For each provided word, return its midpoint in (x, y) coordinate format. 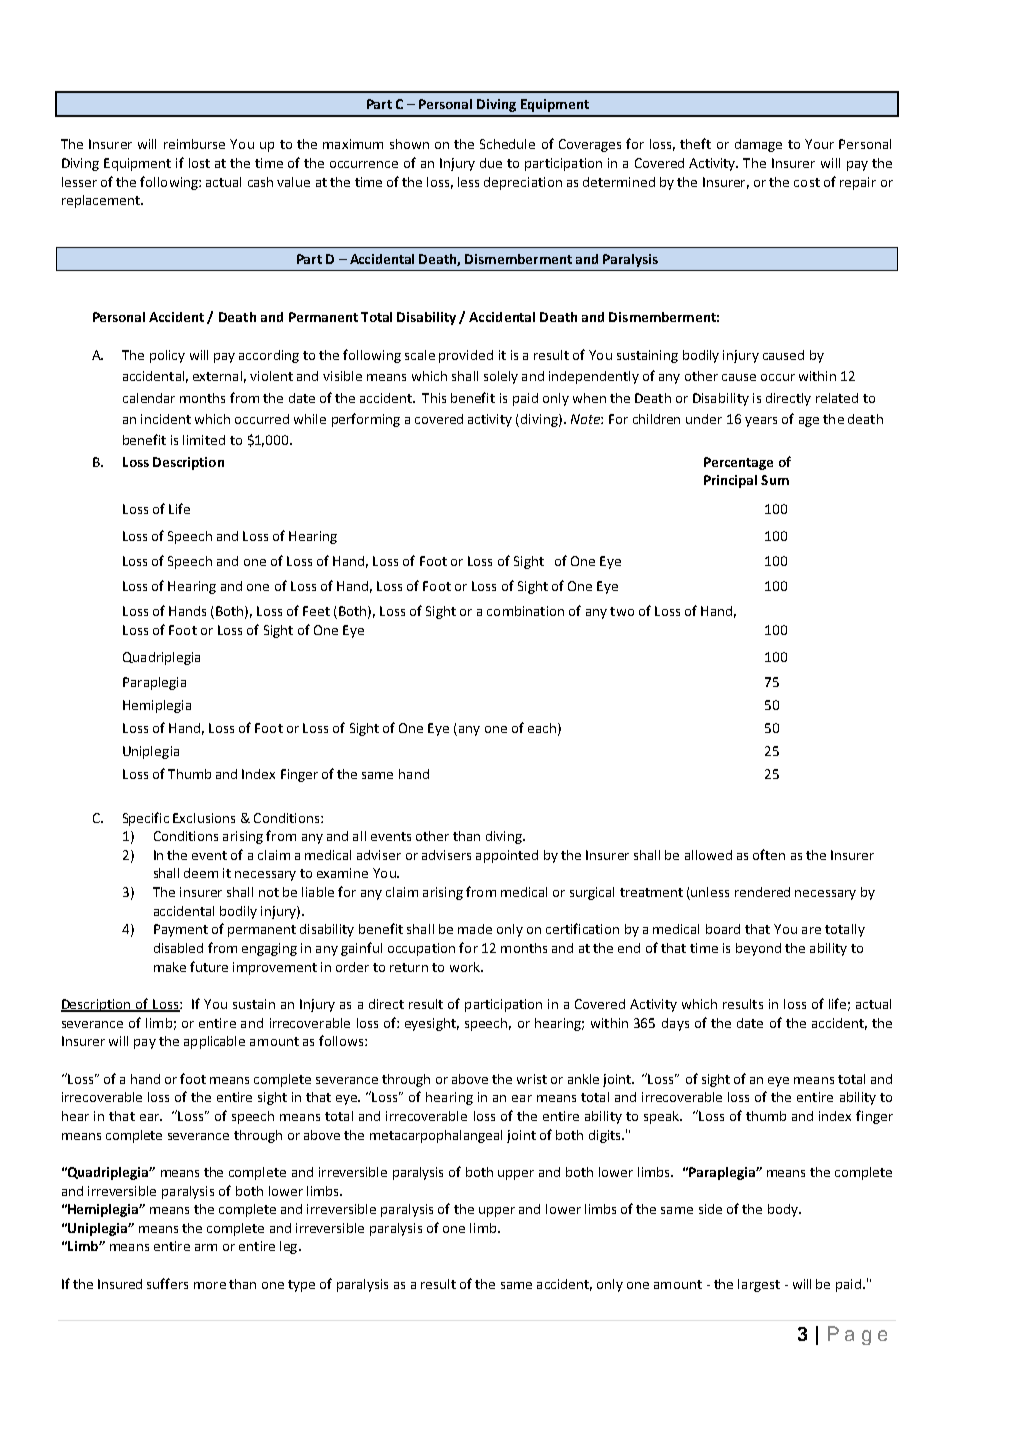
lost (199, 163)
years (761, 422)
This (434, 398)
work (466, 967)
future (209, 966)
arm (206, 1247)
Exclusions (204, 818)
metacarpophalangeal (436, 1136)
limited (204, 440)
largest (759, 1285)
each (542, 728)
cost (807, 182)
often (769, 854)
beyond (758, 949)
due (491, 163)
